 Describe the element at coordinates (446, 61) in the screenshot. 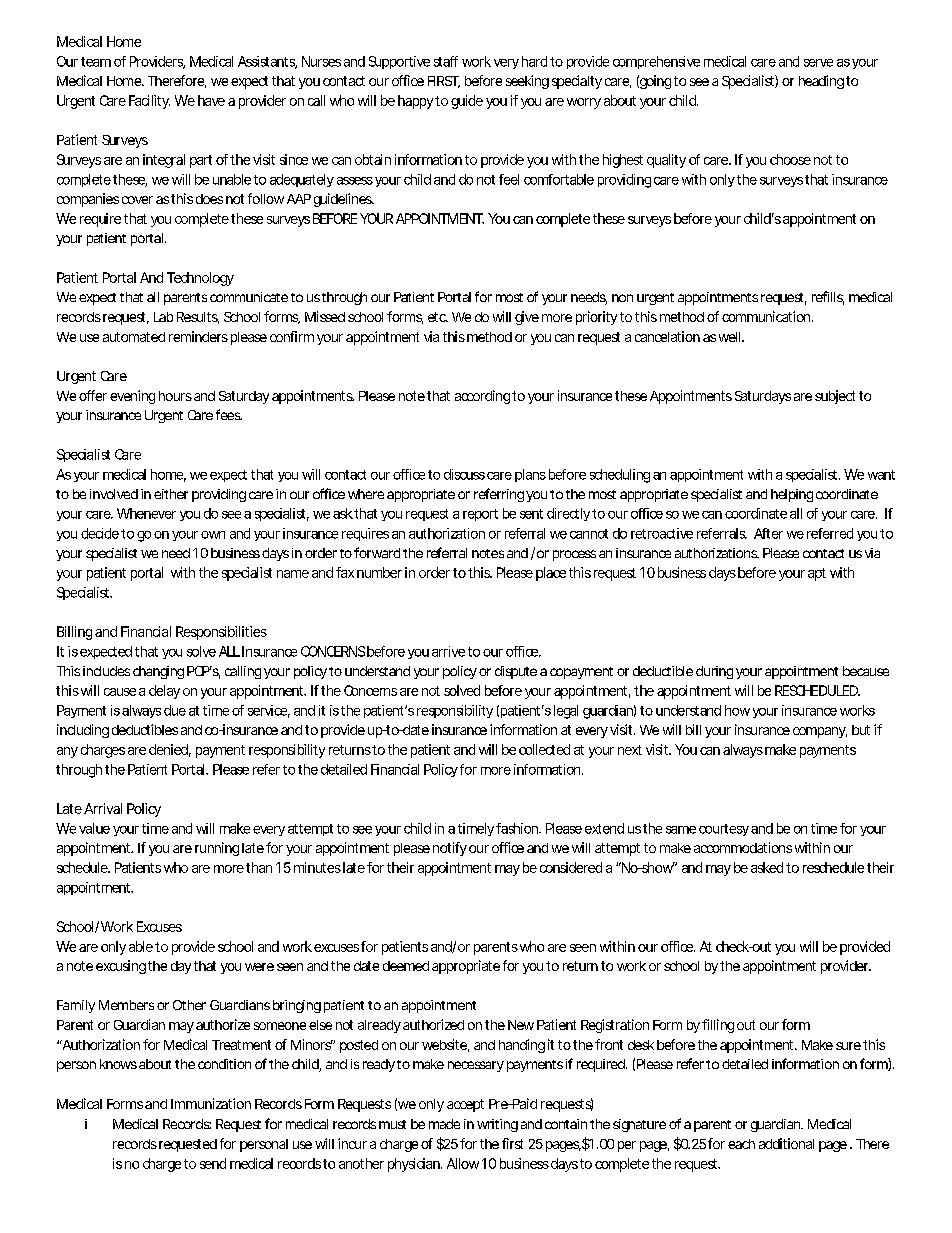

I see `staff` at that location.
